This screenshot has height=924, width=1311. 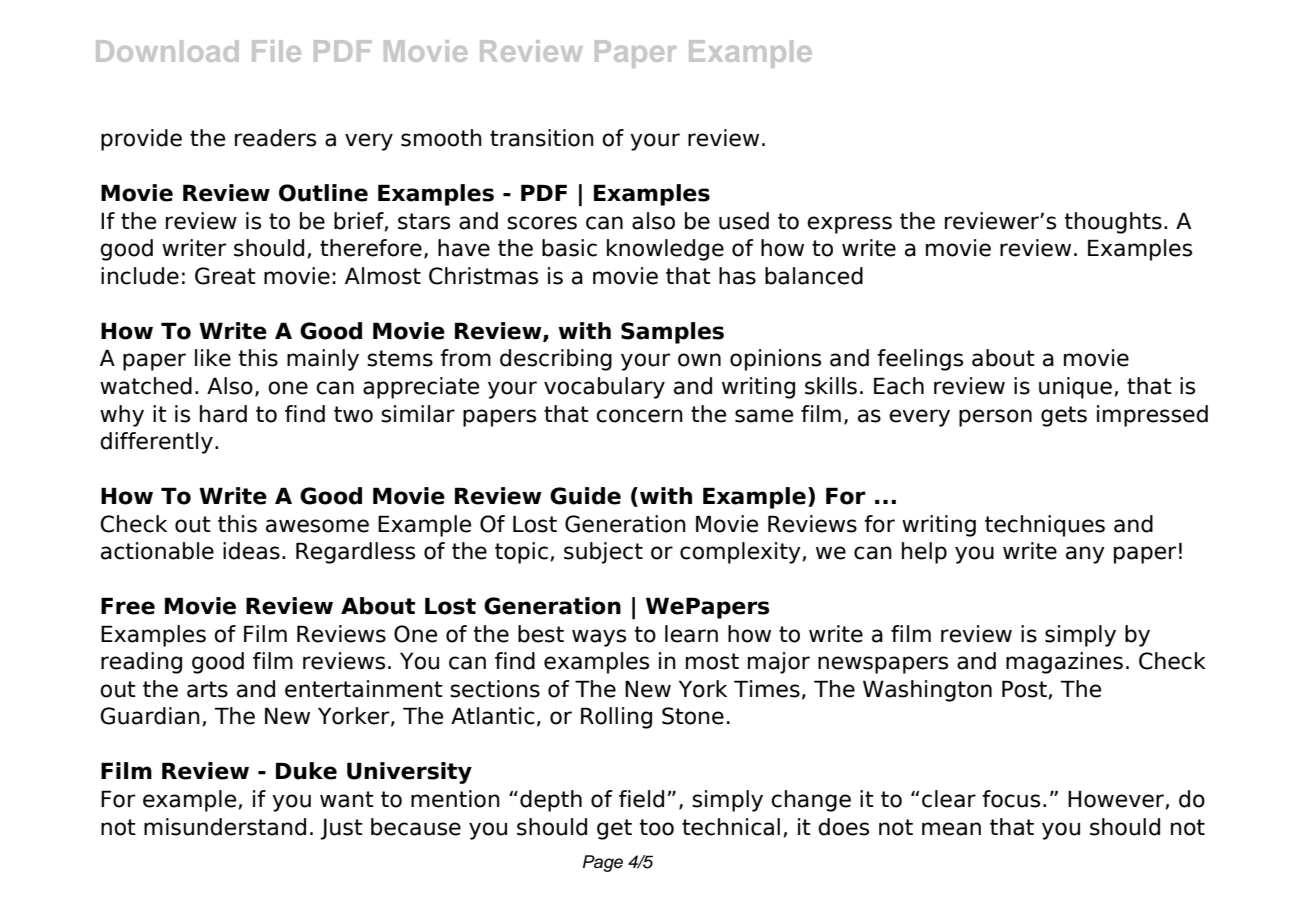 I want to click on File, so click(x=276, y=51).
